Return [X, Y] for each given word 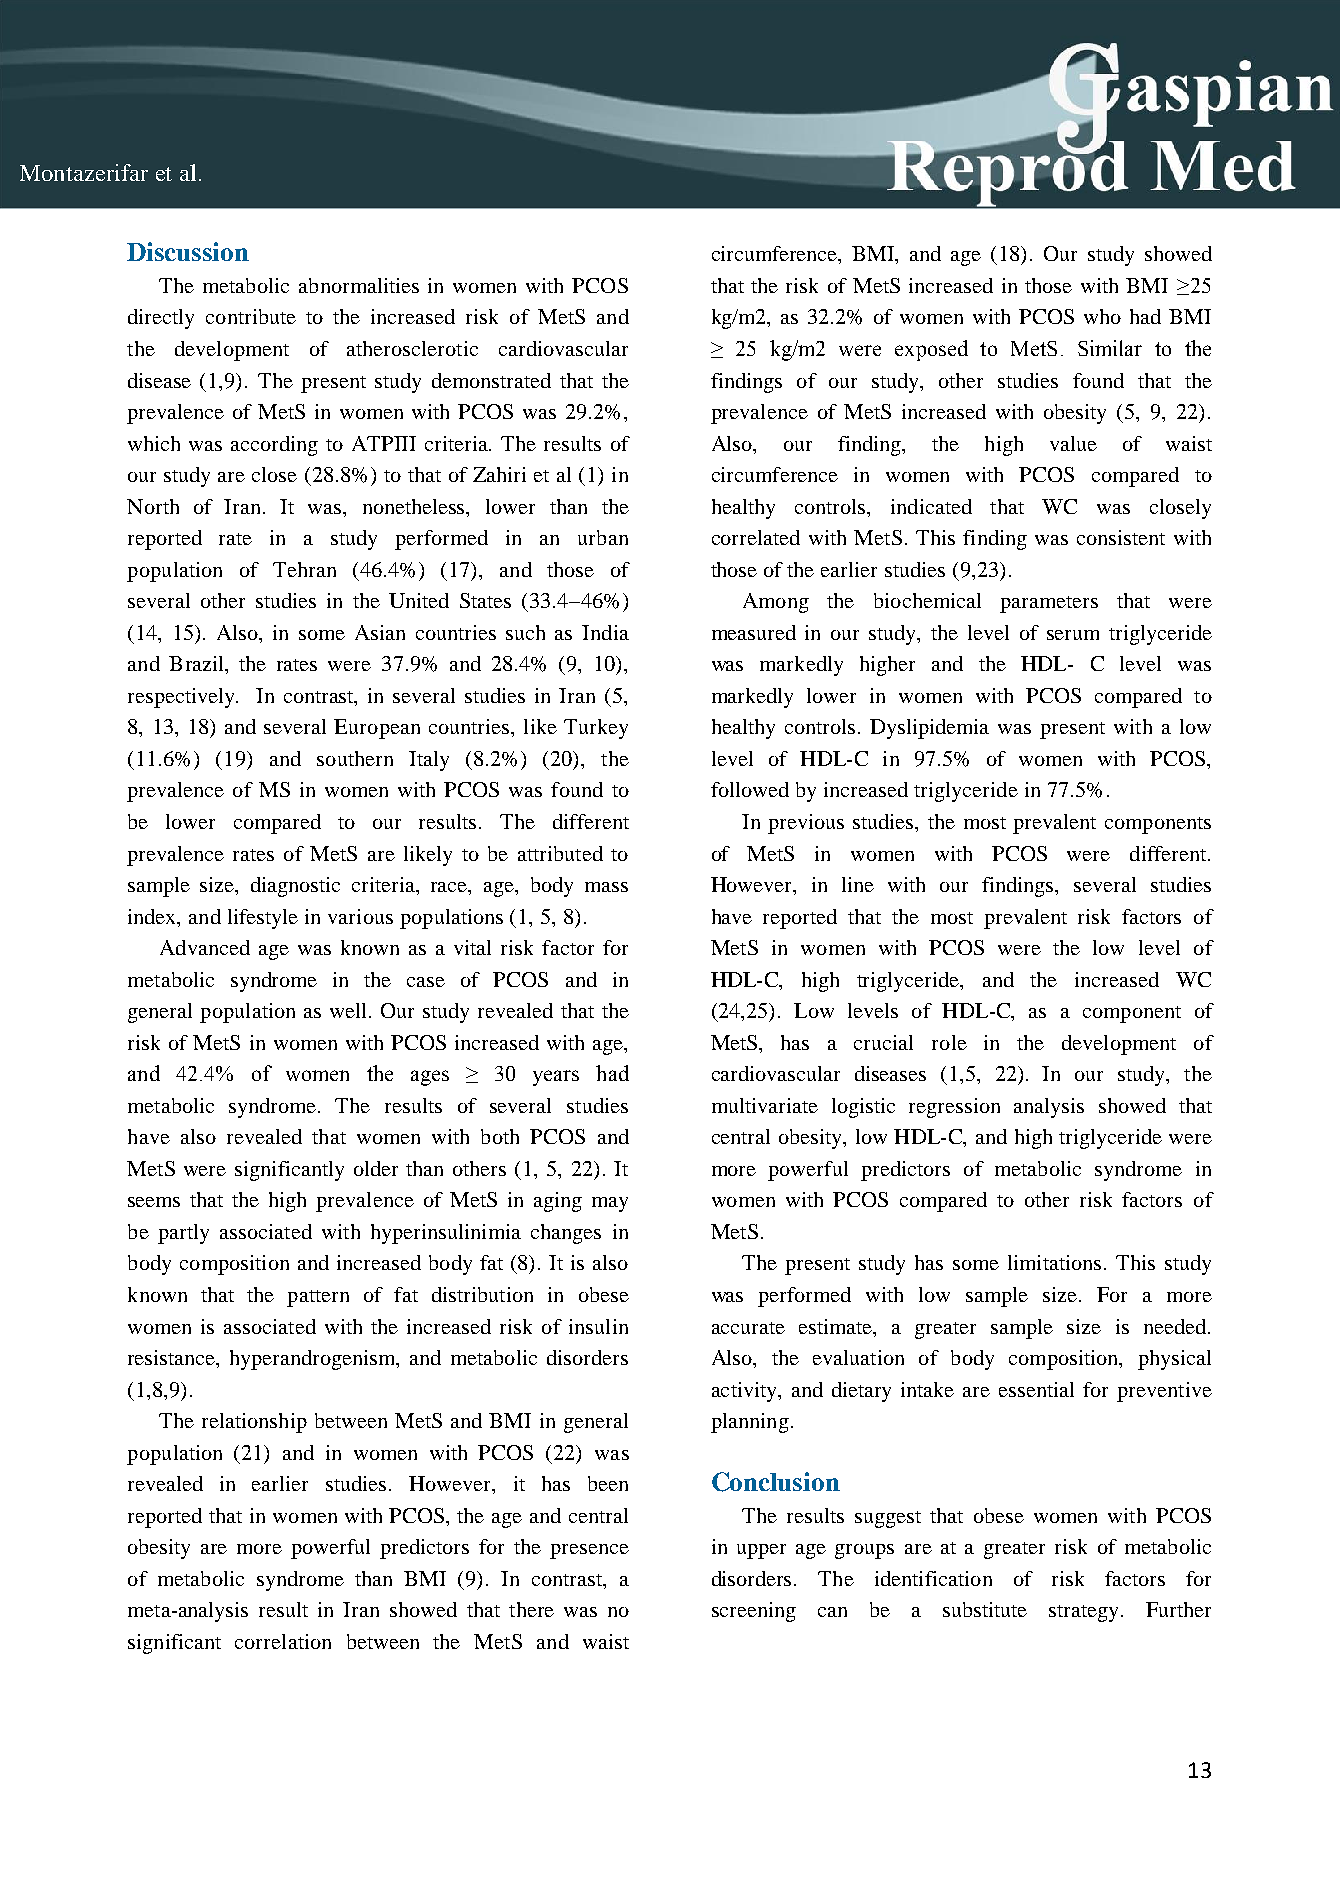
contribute [251, 316]
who [1102, 316]
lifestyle [263, 919]
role [949, 1042]
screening [754, 1612]
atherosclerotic [412, 348]
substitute [985, 1609]
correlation [283, 1641]
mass [606, 887]
